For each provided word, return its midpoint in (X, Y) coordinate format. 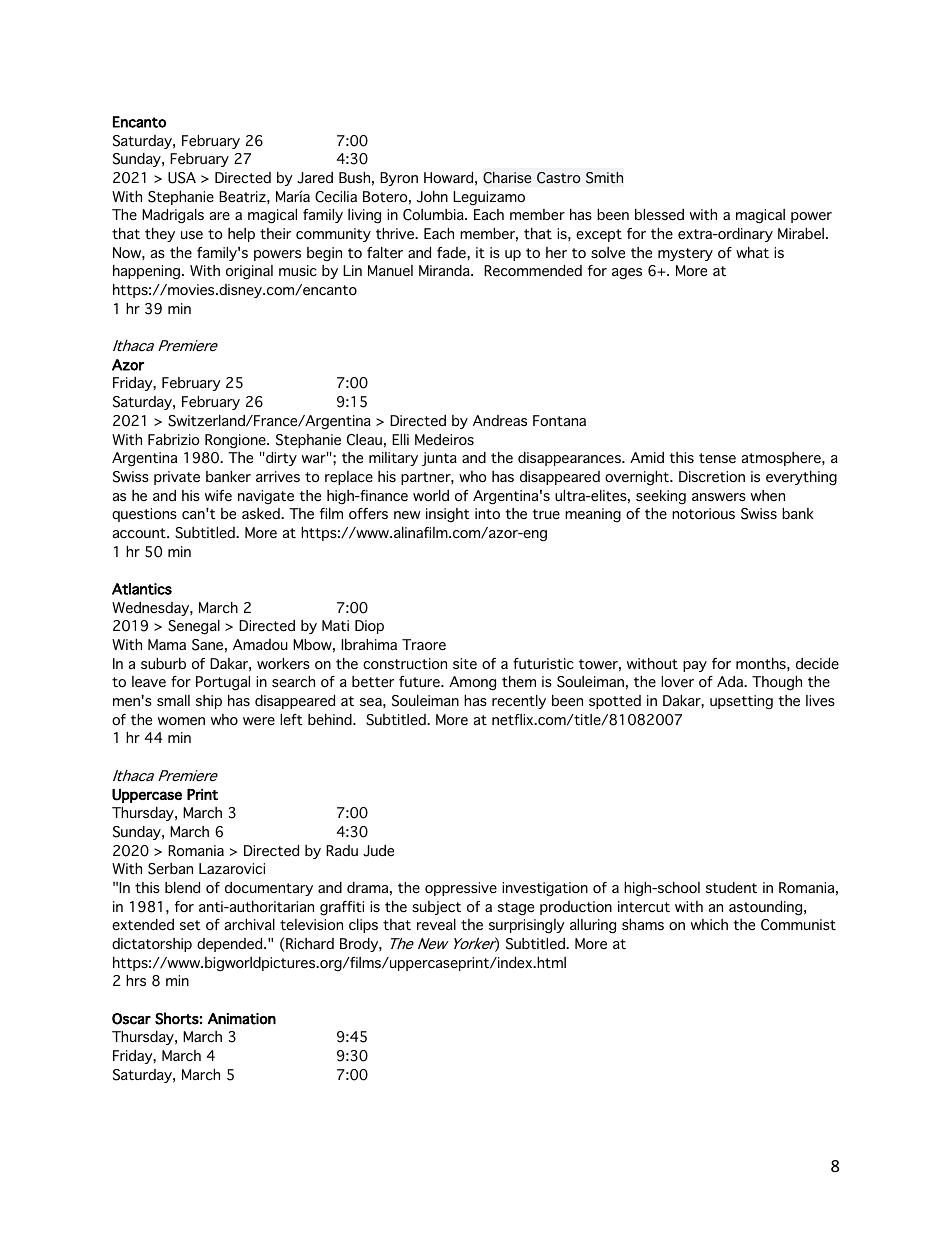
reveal (436, 925)
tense (717, 458)
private (177, 478)
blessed (659, 215)
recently (519, 702)
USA (182, 178)
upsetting (741, 702)
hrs (136, 980)
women (181, 721)
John (432, 197)
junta (439, 459)
